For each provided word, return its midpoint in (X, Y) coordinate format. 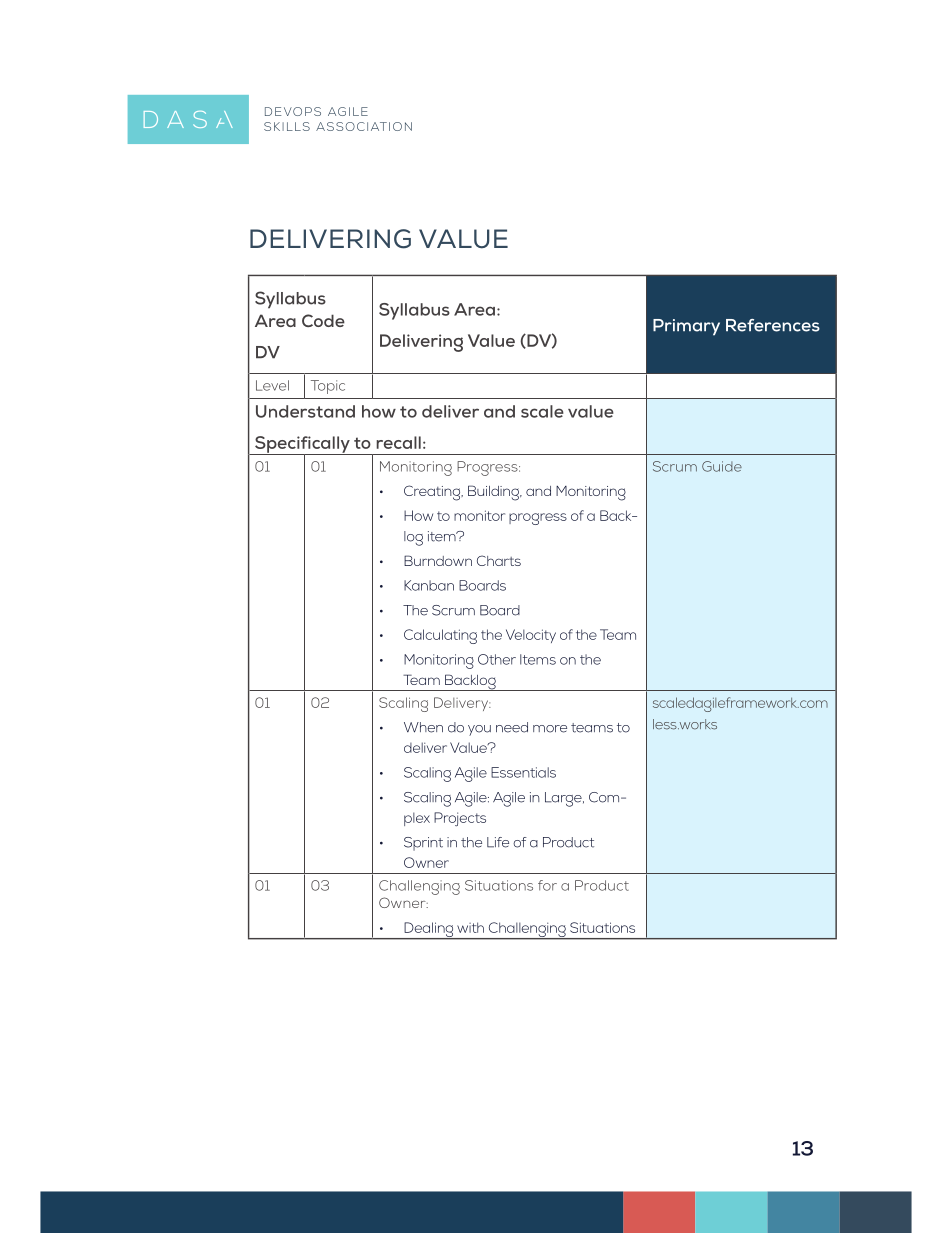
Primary (686, 327)
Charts (499, 560)
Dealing (429, 931)
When (423, 727)
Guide (722, 466)
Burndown (438, 560)
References (773, 325)
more (550, 729)
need (512, 727)
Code (323, 320)
